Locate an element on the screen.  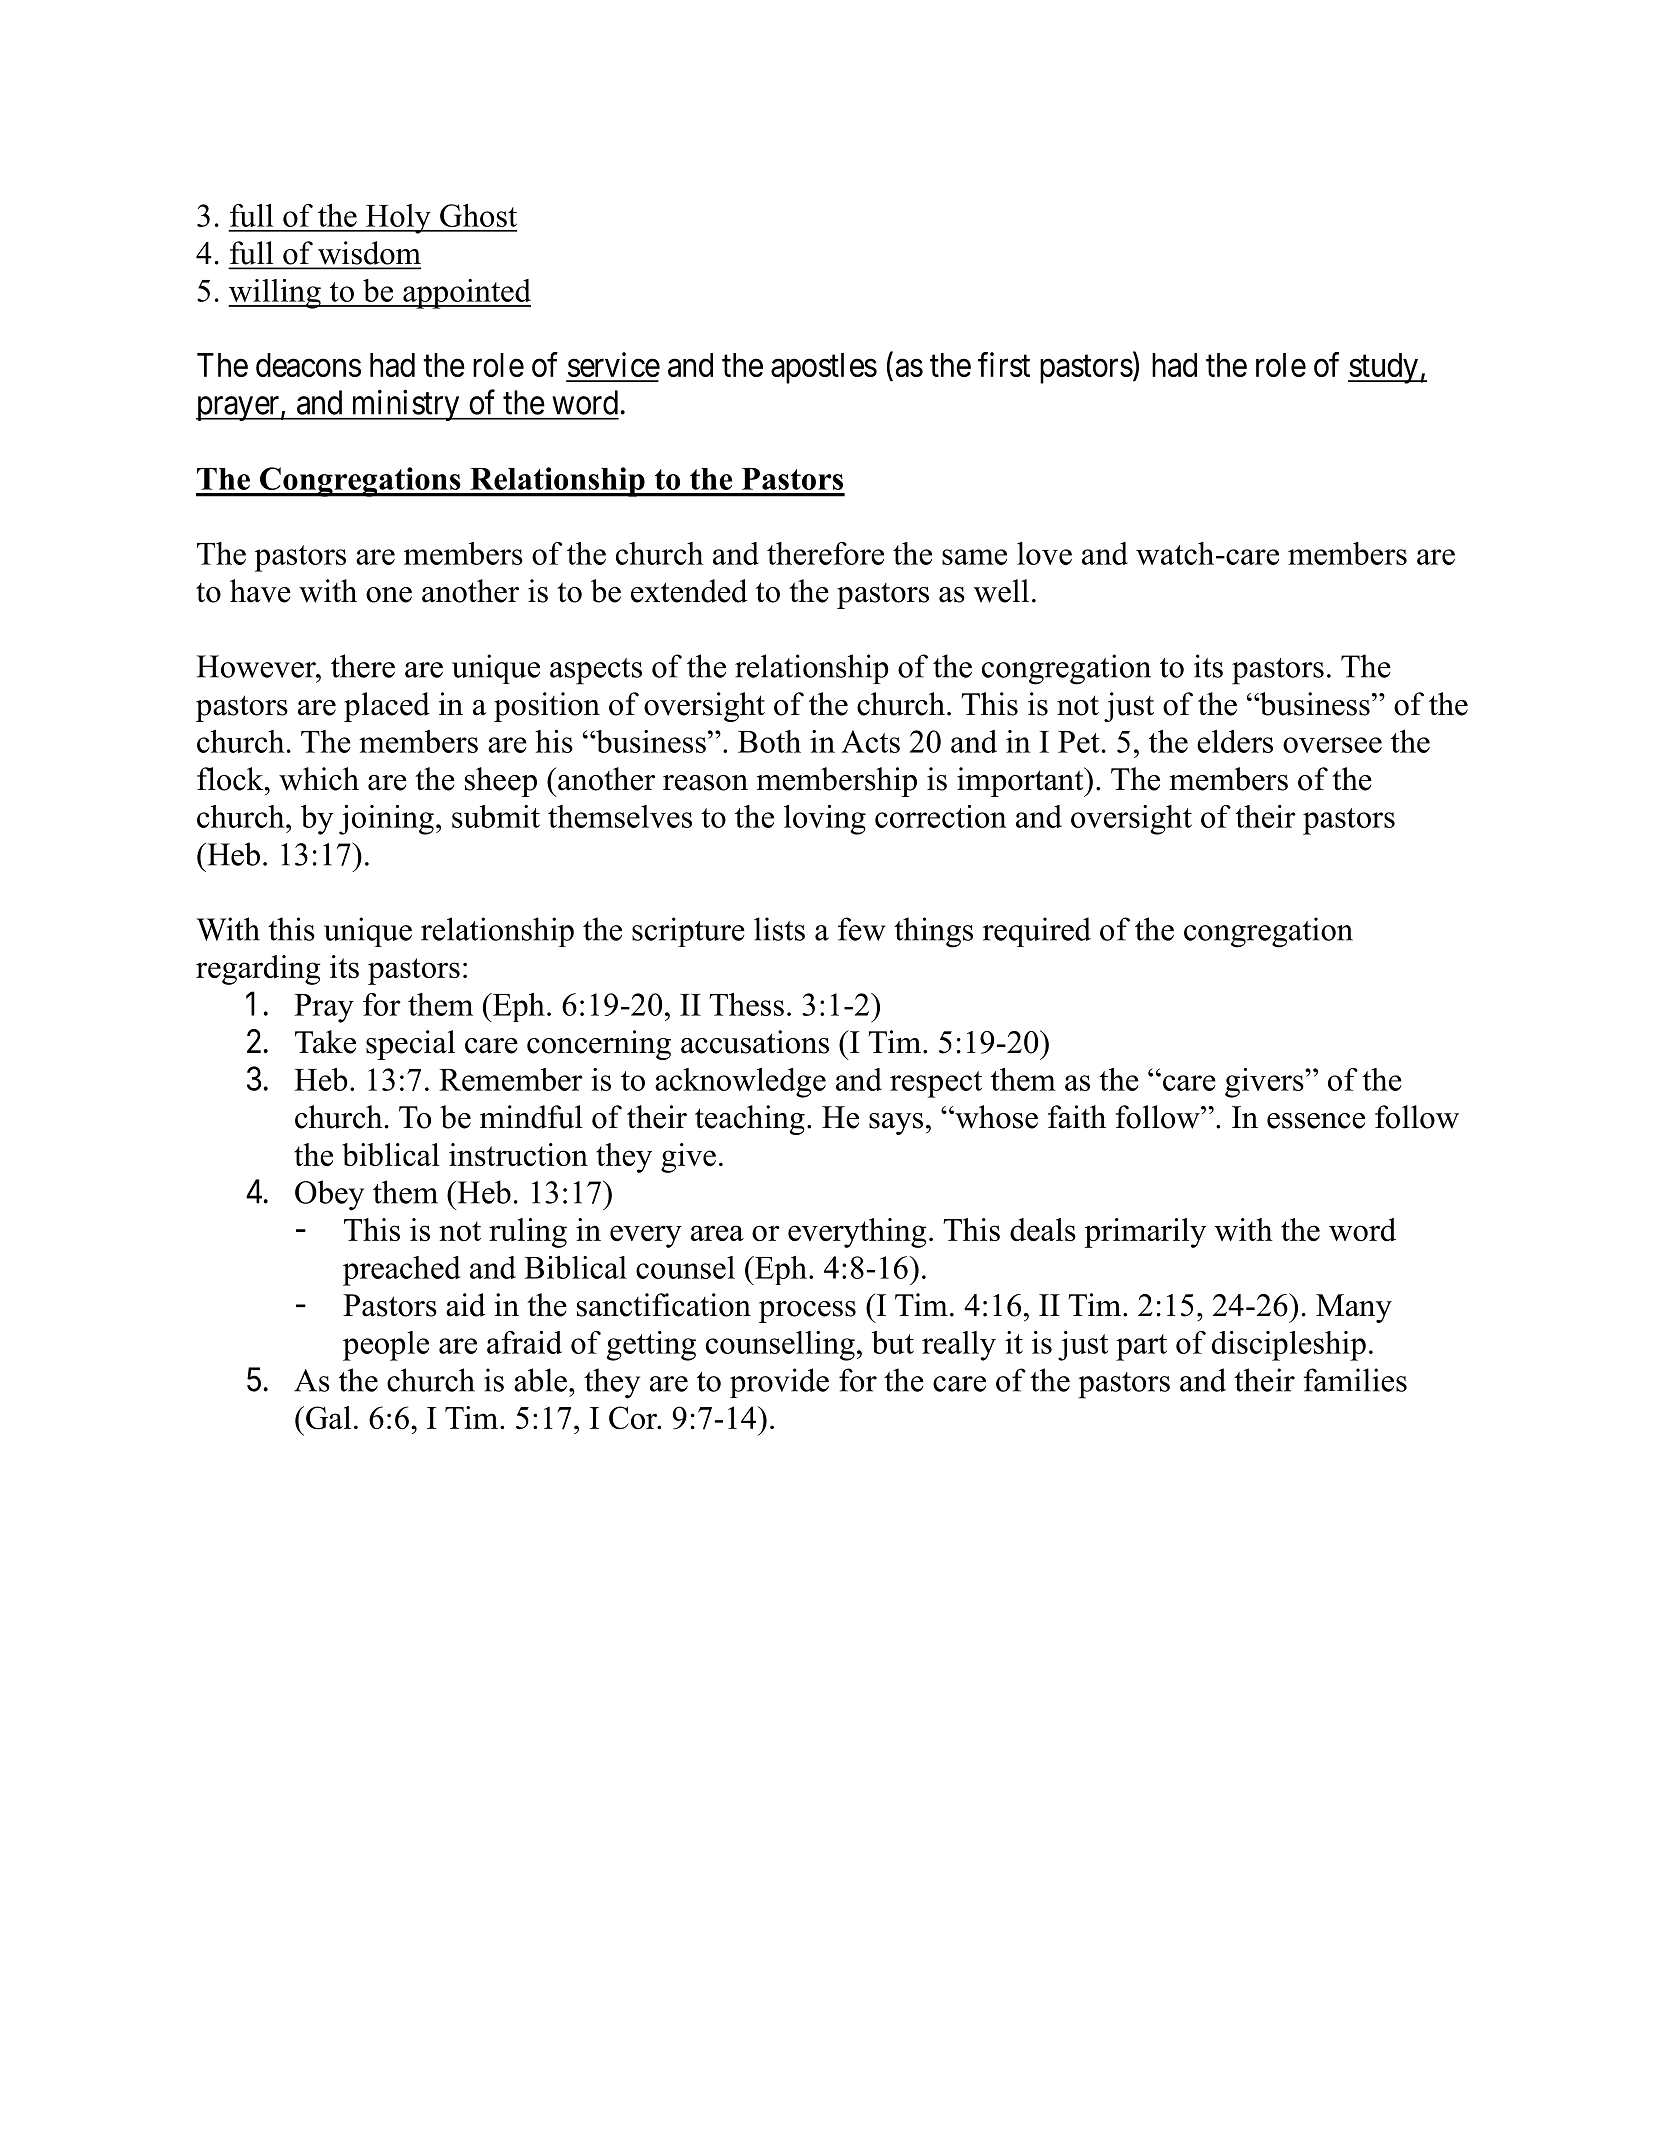
elders is located at coordinates (1235, 741).
